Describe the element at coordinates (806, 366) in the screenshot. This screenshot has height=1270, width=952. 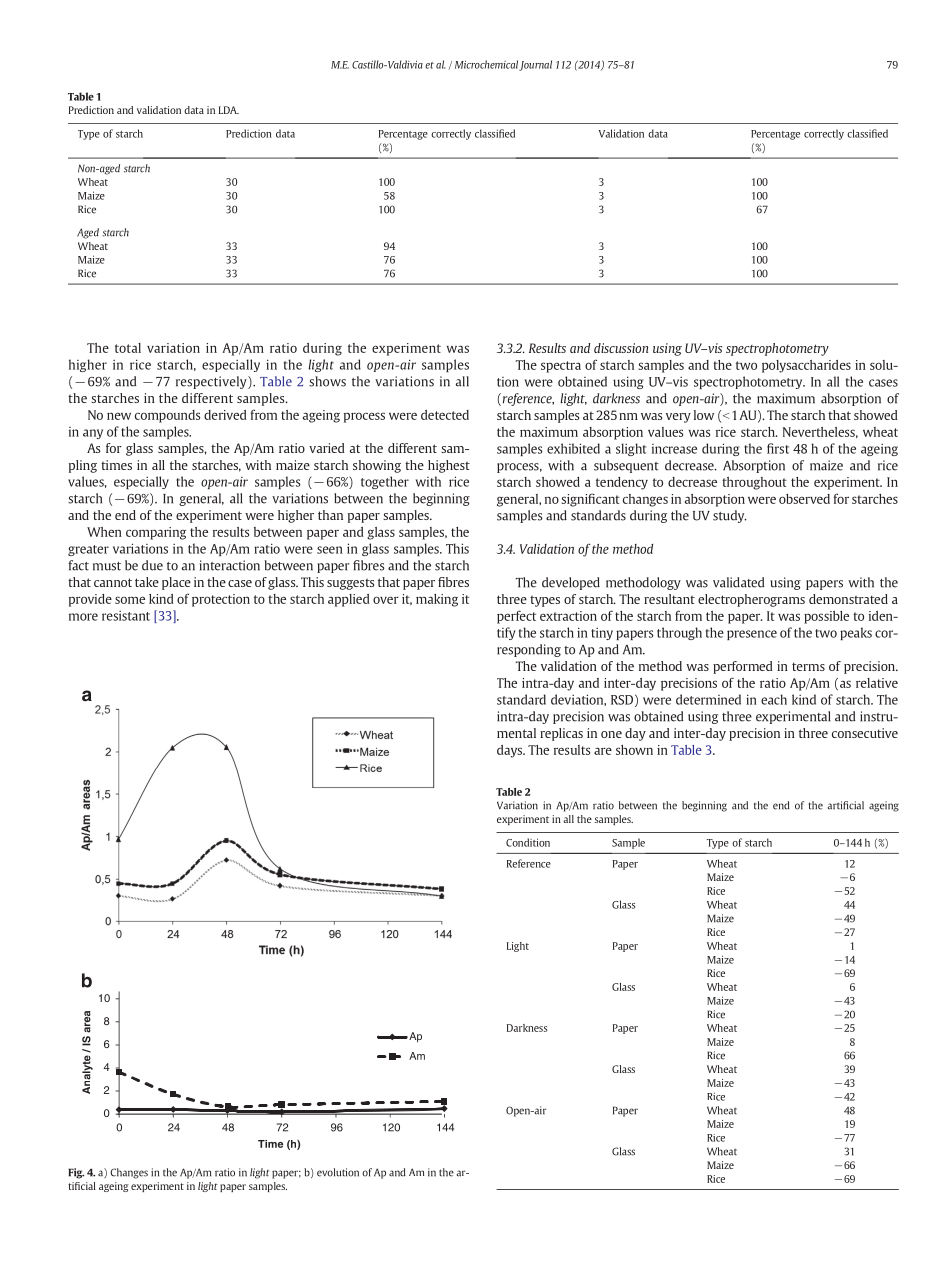
I see `polysaccharides` at that location.
